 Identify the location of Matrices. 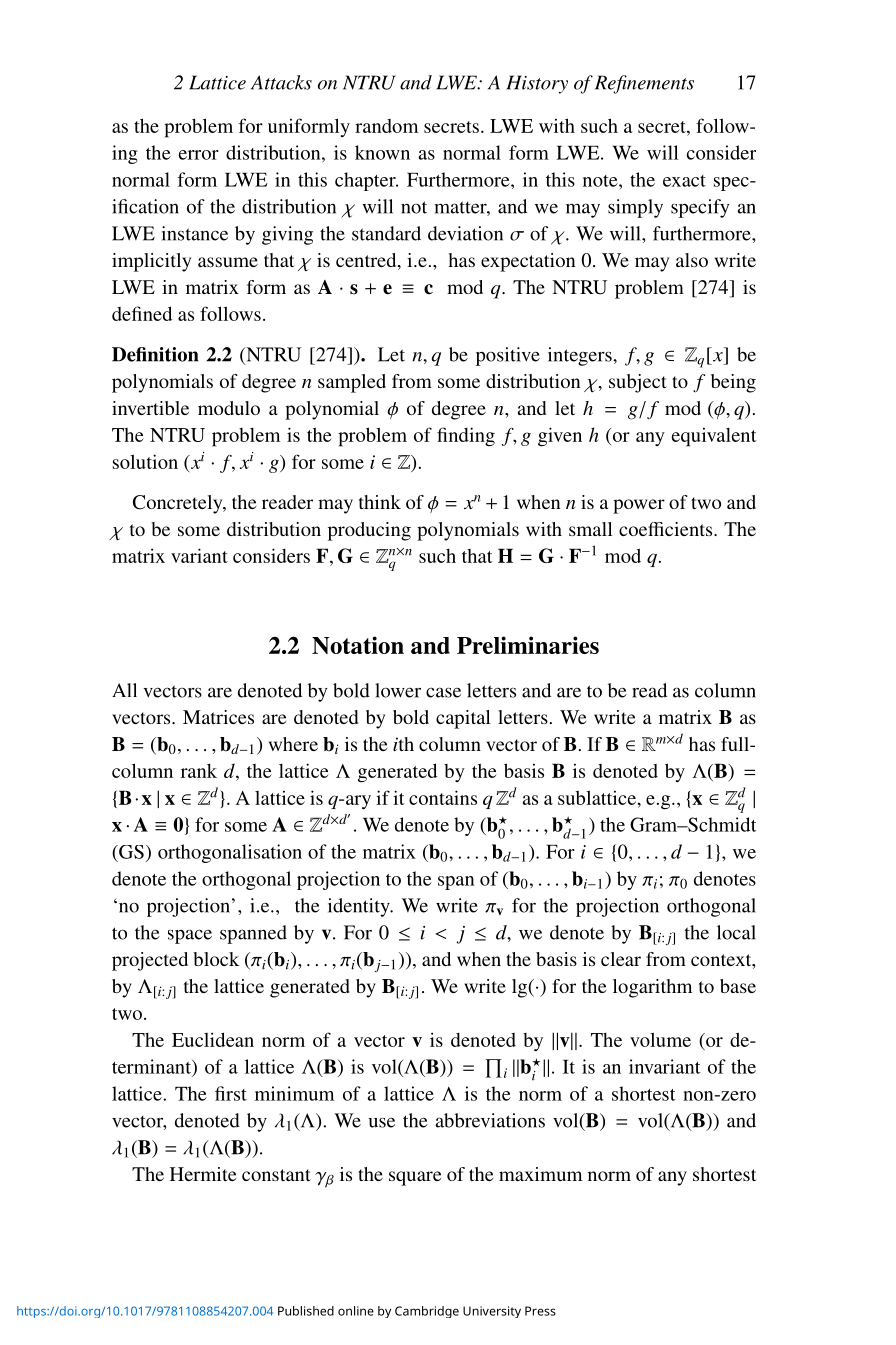
(218, 717).
